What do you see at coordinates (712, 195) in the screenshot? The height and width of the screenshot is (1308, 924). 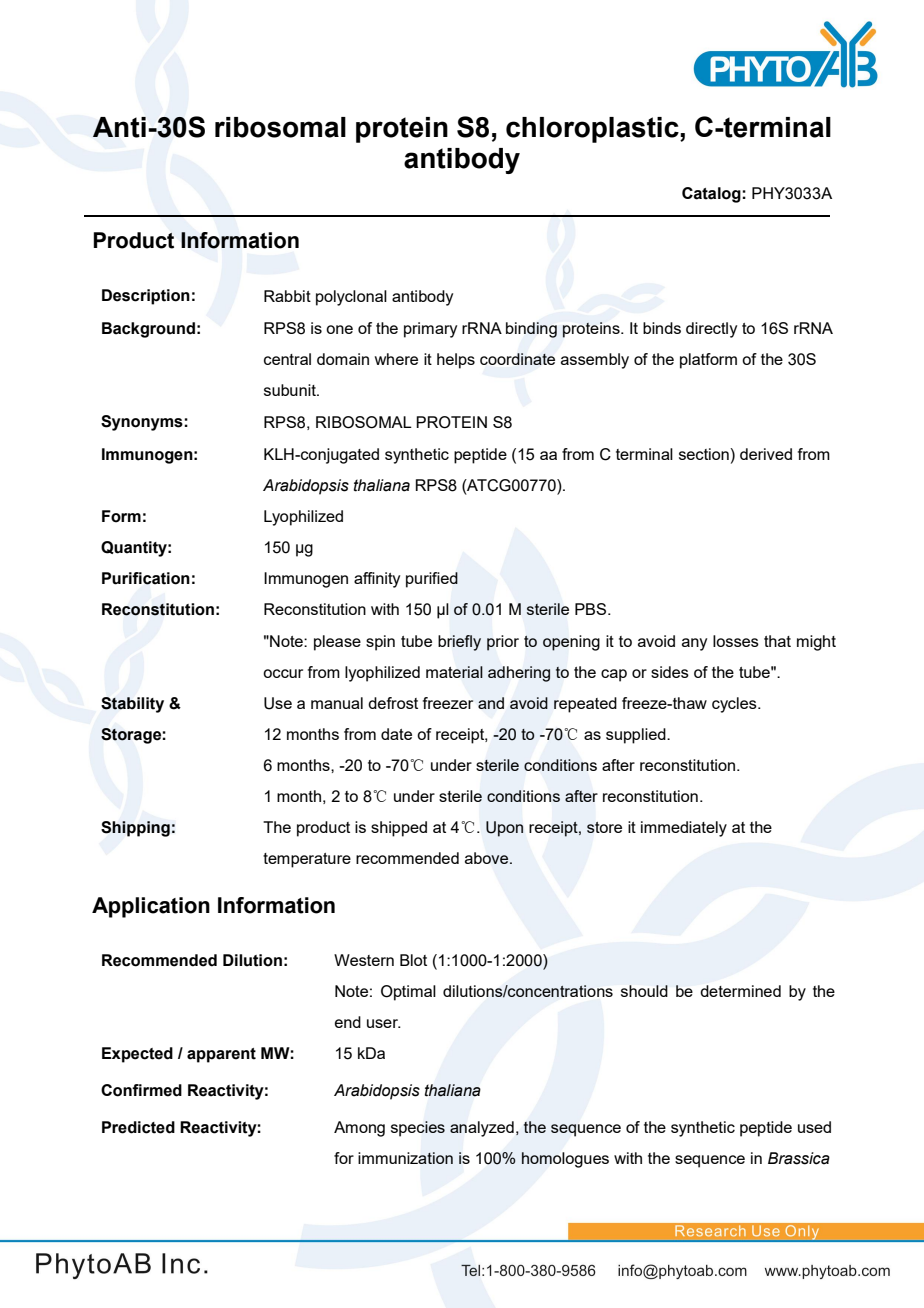 I see `Catalog` at bounding box center [712, 195].
